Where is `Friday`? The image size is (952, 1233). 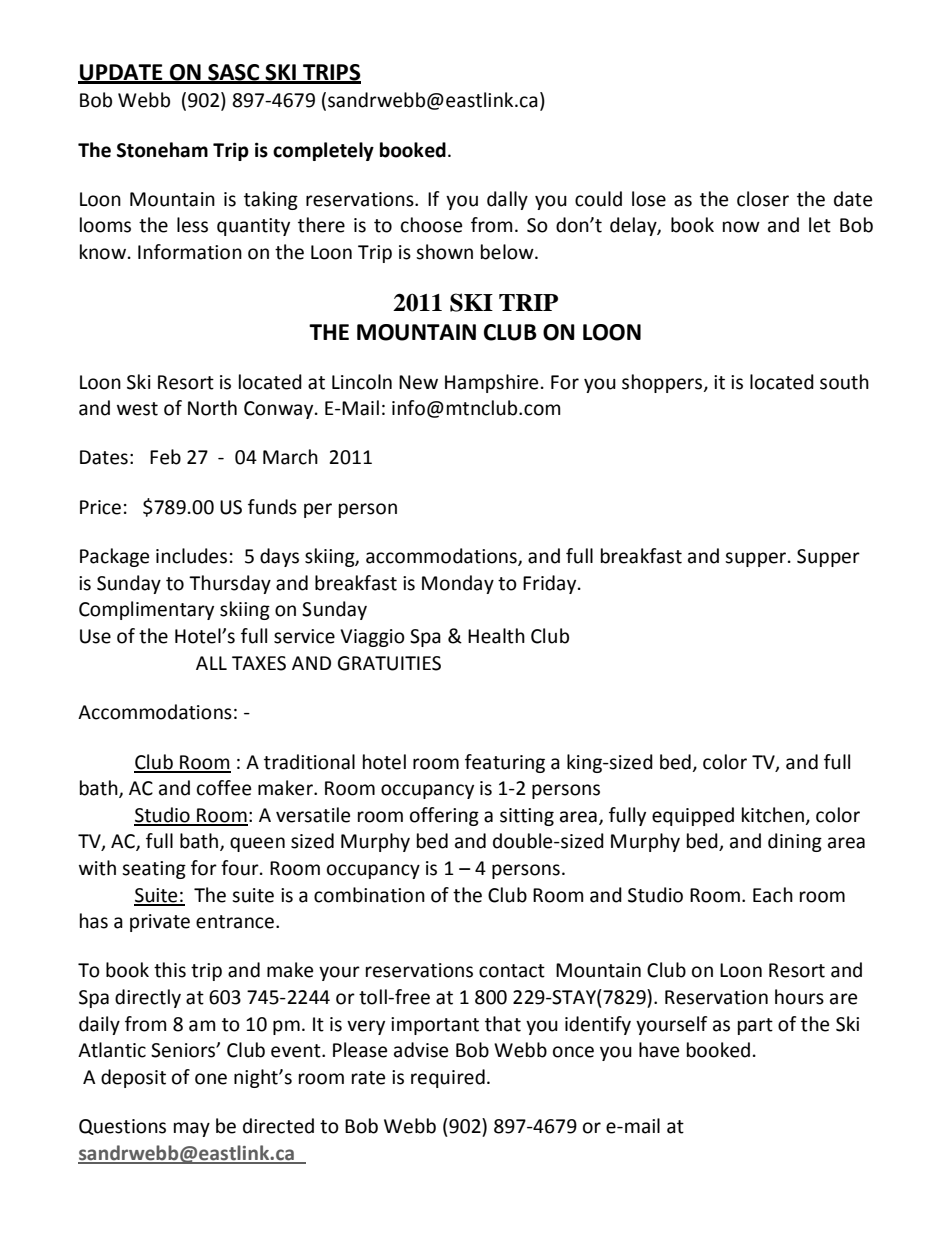
Friday is located at coordinates (551, 584).
